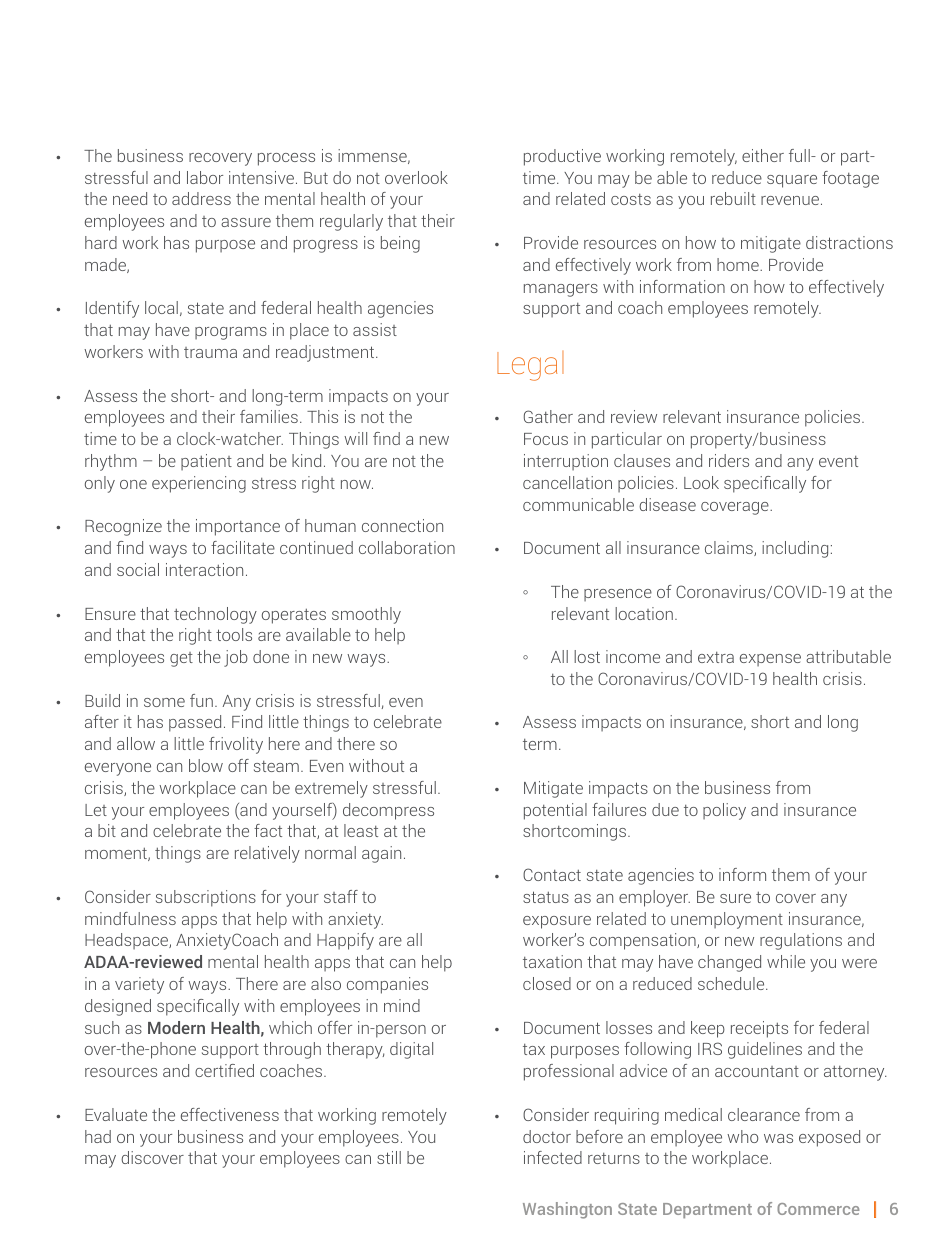  I want to click on experiencing, so click(199, 484).
